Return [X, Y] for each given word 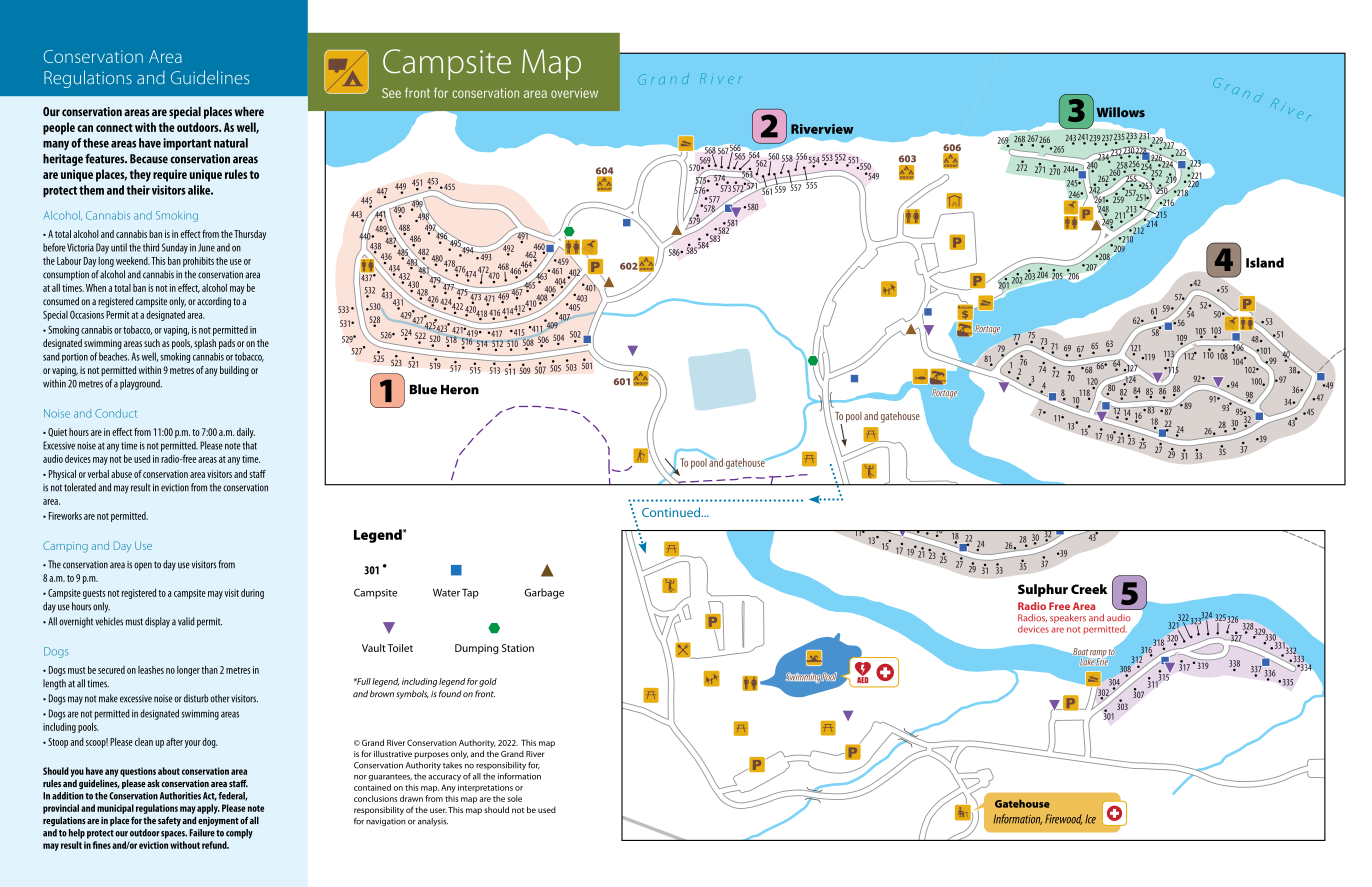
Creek [1089, 589]
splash [205, 344]
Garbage [544, 593]
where [249, 111]
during [252, 594]
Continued [672, 512]
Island [1265, 262]
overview [574, 93]
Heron [460, 390]
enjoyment [218, 821]
